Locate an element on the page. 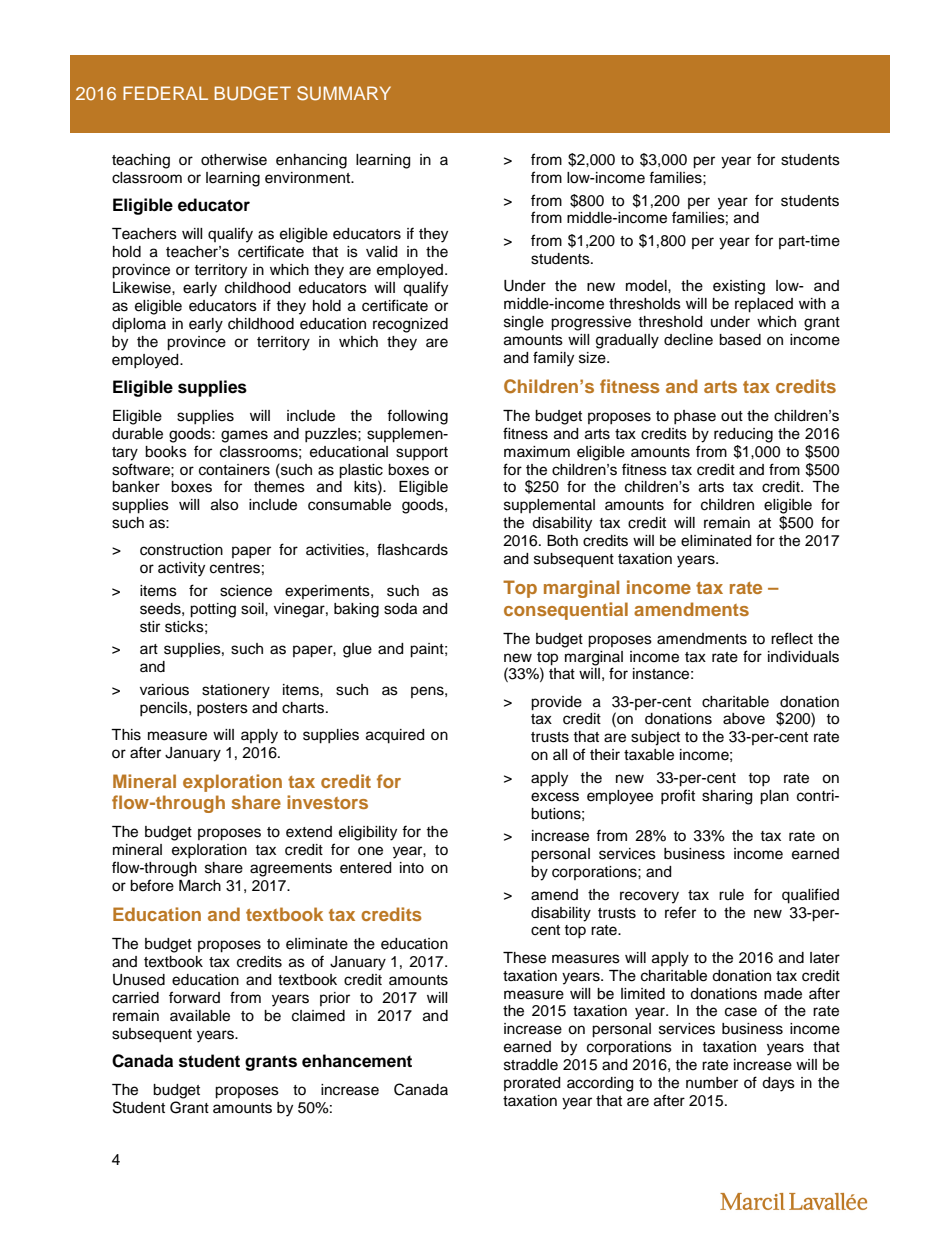  single is located at coordinates (524, 323).
